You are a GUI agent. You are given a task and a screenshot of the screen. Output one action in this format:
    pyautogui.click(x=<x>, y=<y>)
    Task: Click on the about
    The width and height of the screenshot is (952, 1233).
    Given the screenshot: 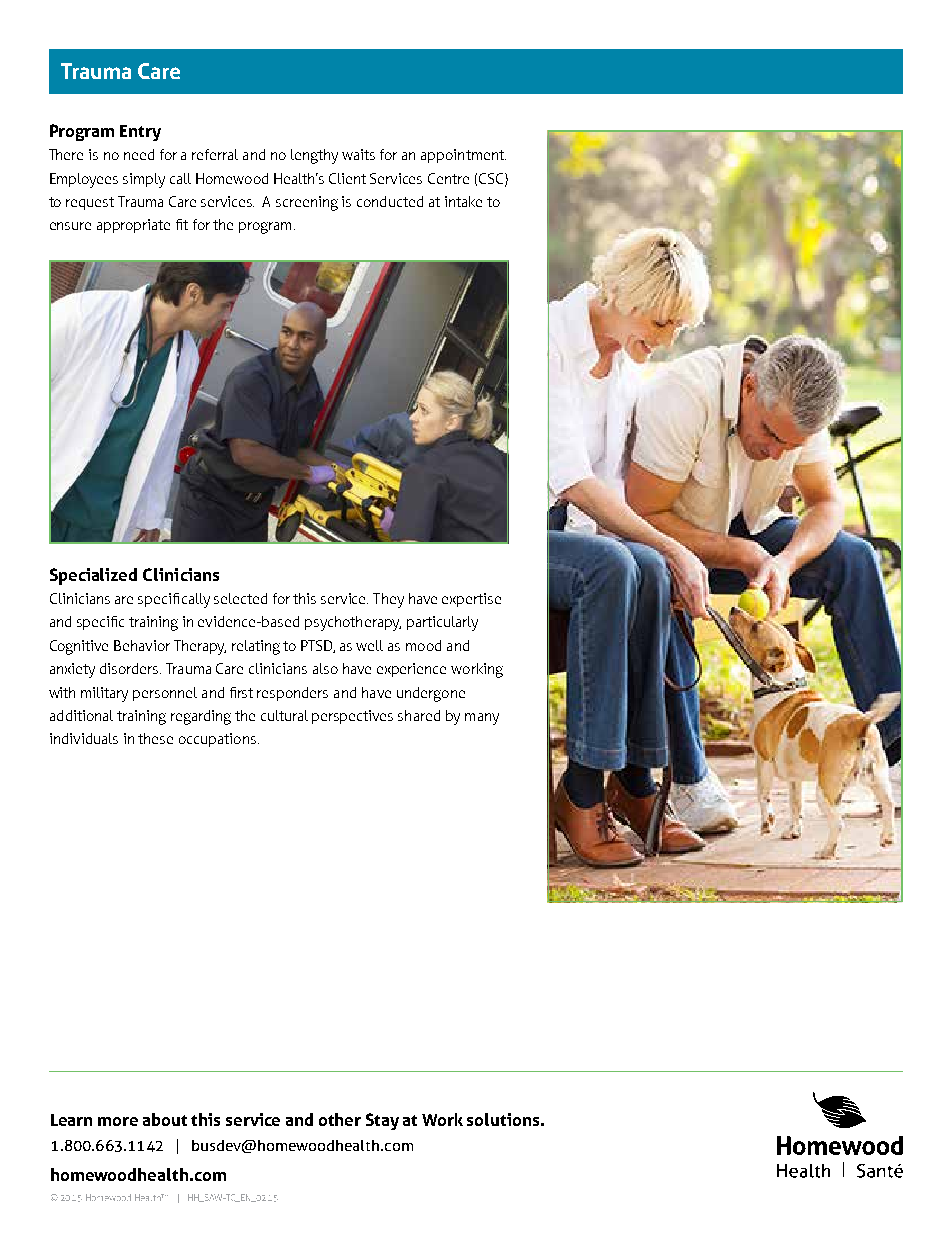 What is the action you would take?
    pyautogui.click(x=165, y=1119)
